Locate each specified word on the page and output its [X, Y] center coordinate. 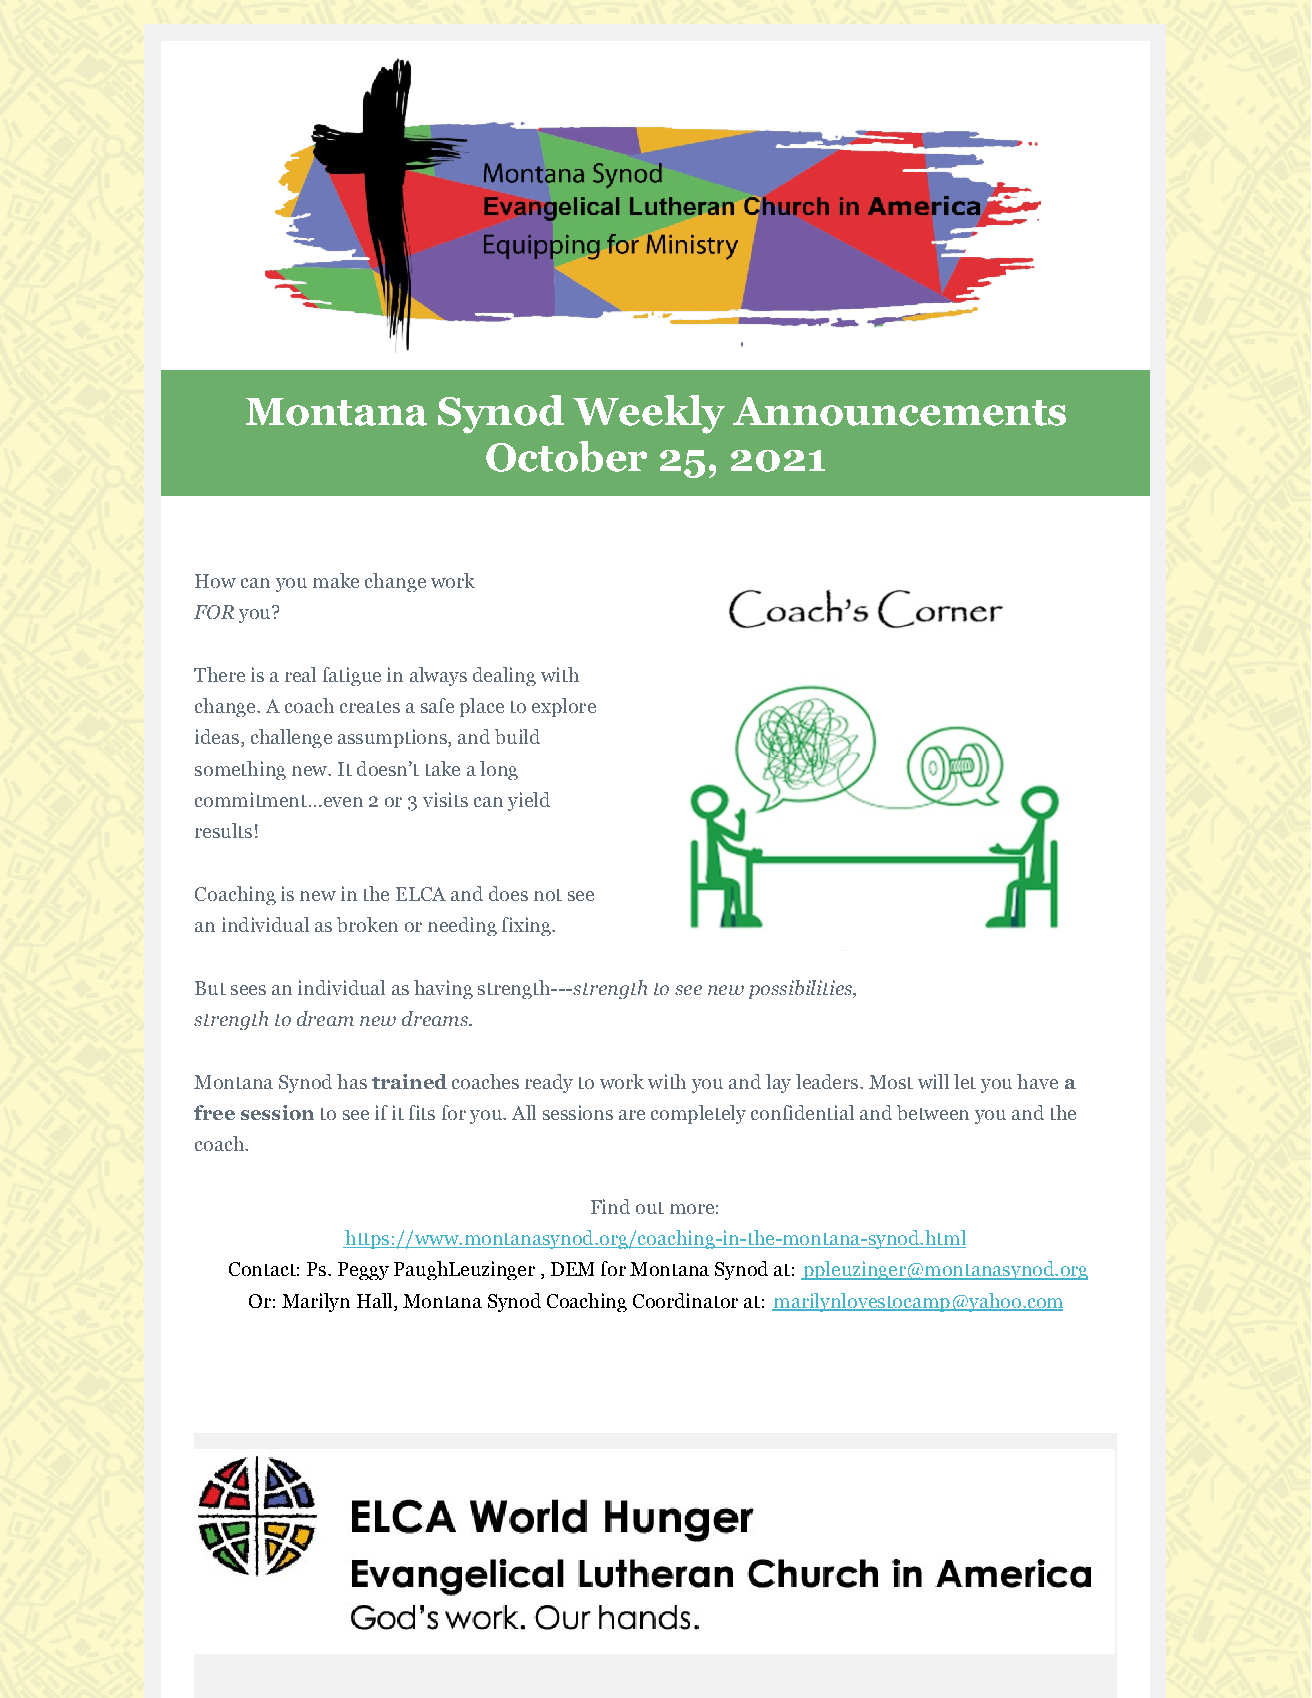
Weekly [649, 414]
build [517, 736]
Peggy [363, 1271]
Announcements [899, 411]
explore [564, 707]
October [566, 456]
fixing [527, 926]
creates [370, 707]
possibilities [802, 989]
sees [248, 990]
